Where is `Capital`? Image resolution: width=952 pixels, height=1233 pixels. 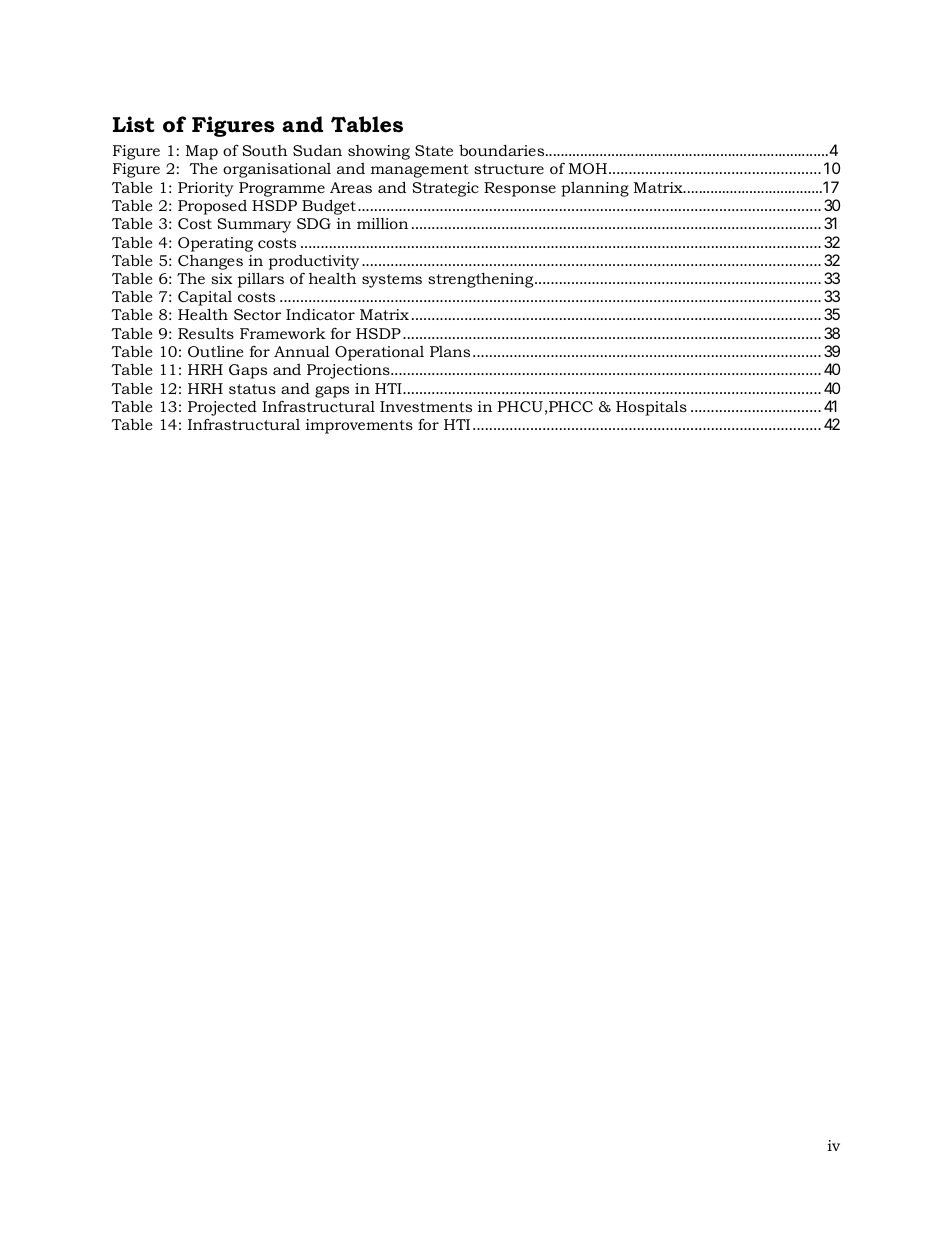 Capital is located at coordinates (205, 300).
